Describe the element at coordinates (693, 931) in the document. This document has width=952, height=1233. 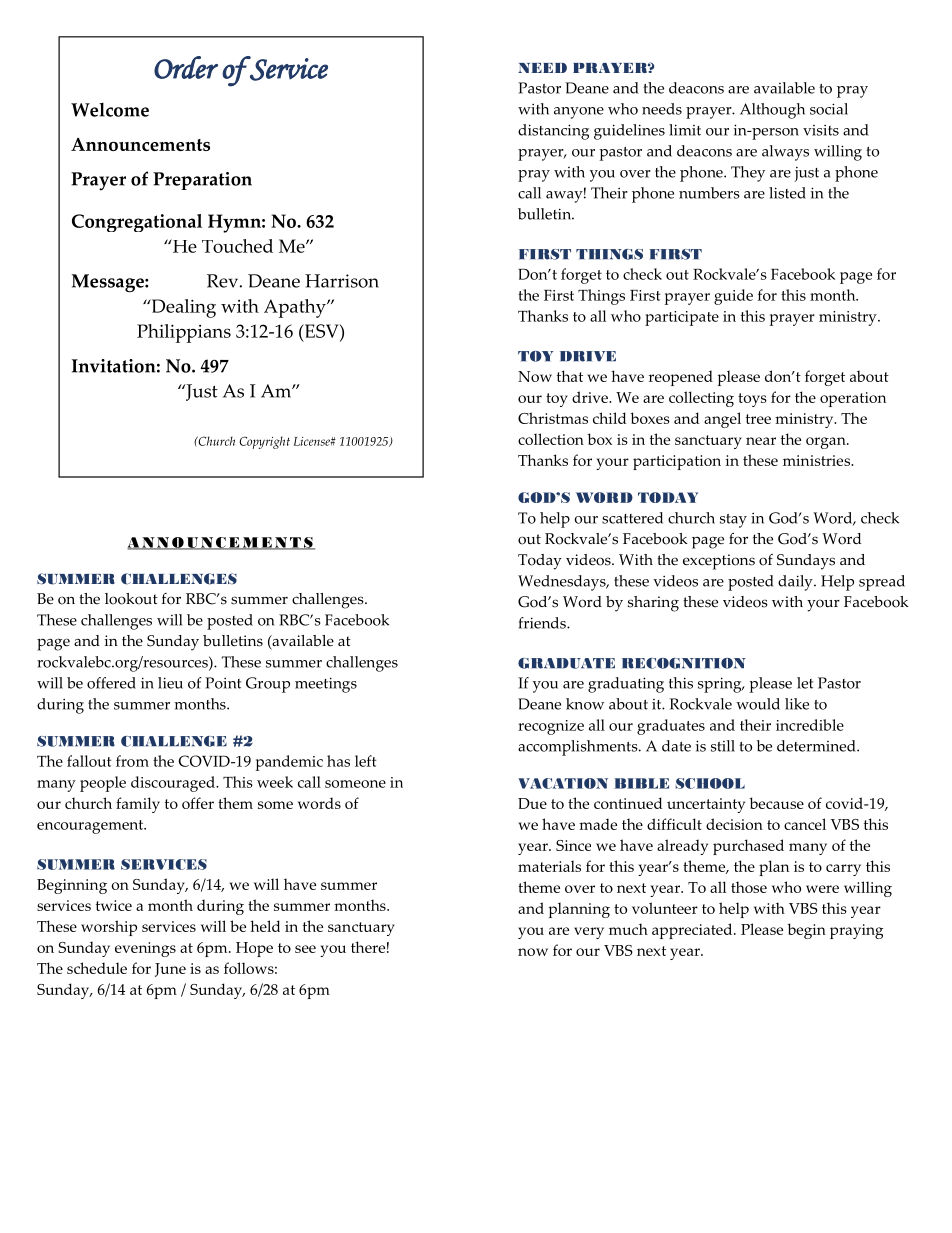
I see `appreciated` at that location.
